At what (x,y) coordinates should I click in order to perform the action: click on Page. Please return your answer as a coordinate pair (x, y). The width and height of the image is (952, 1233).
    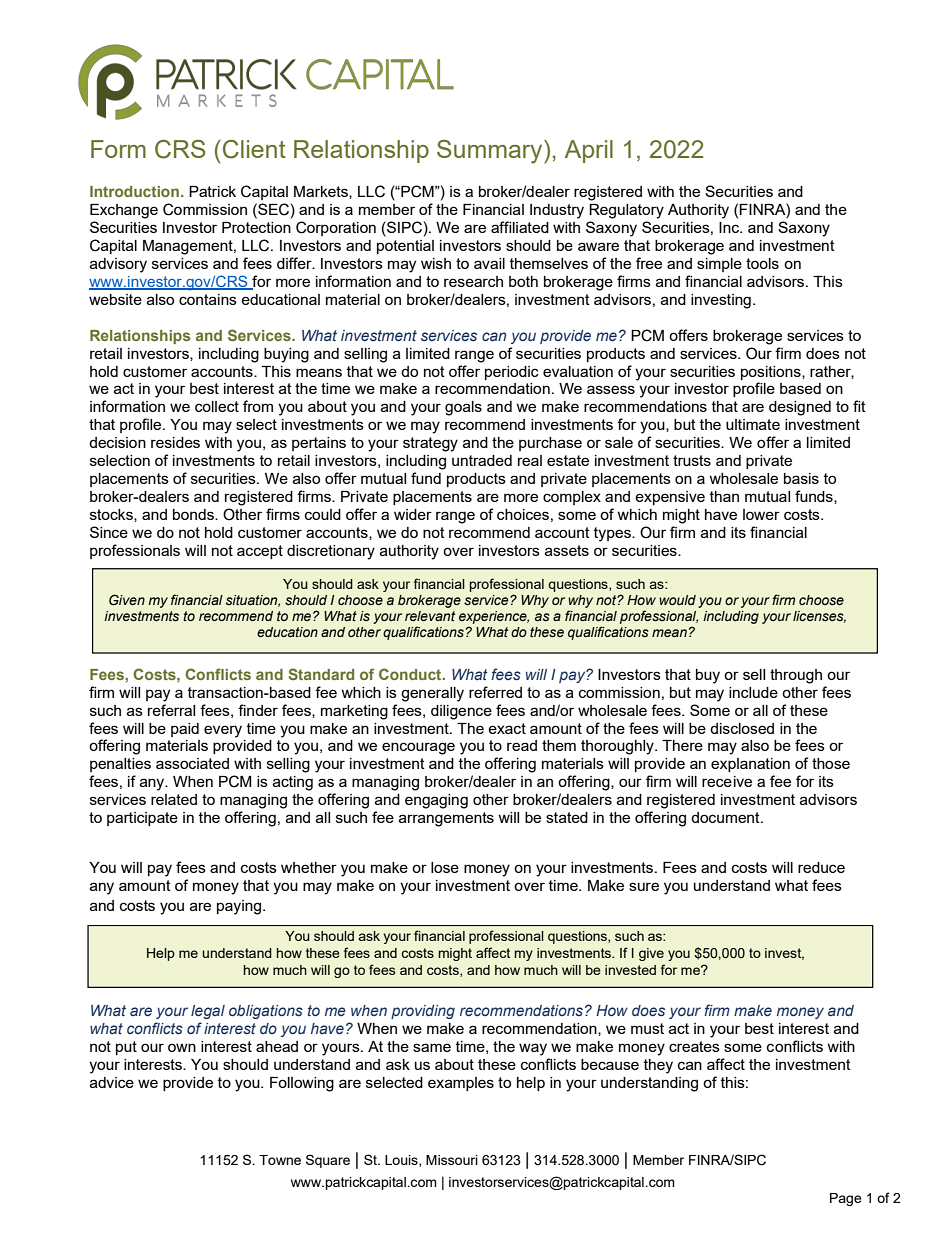
    Looking at the image, I should click on (846, 1199).
